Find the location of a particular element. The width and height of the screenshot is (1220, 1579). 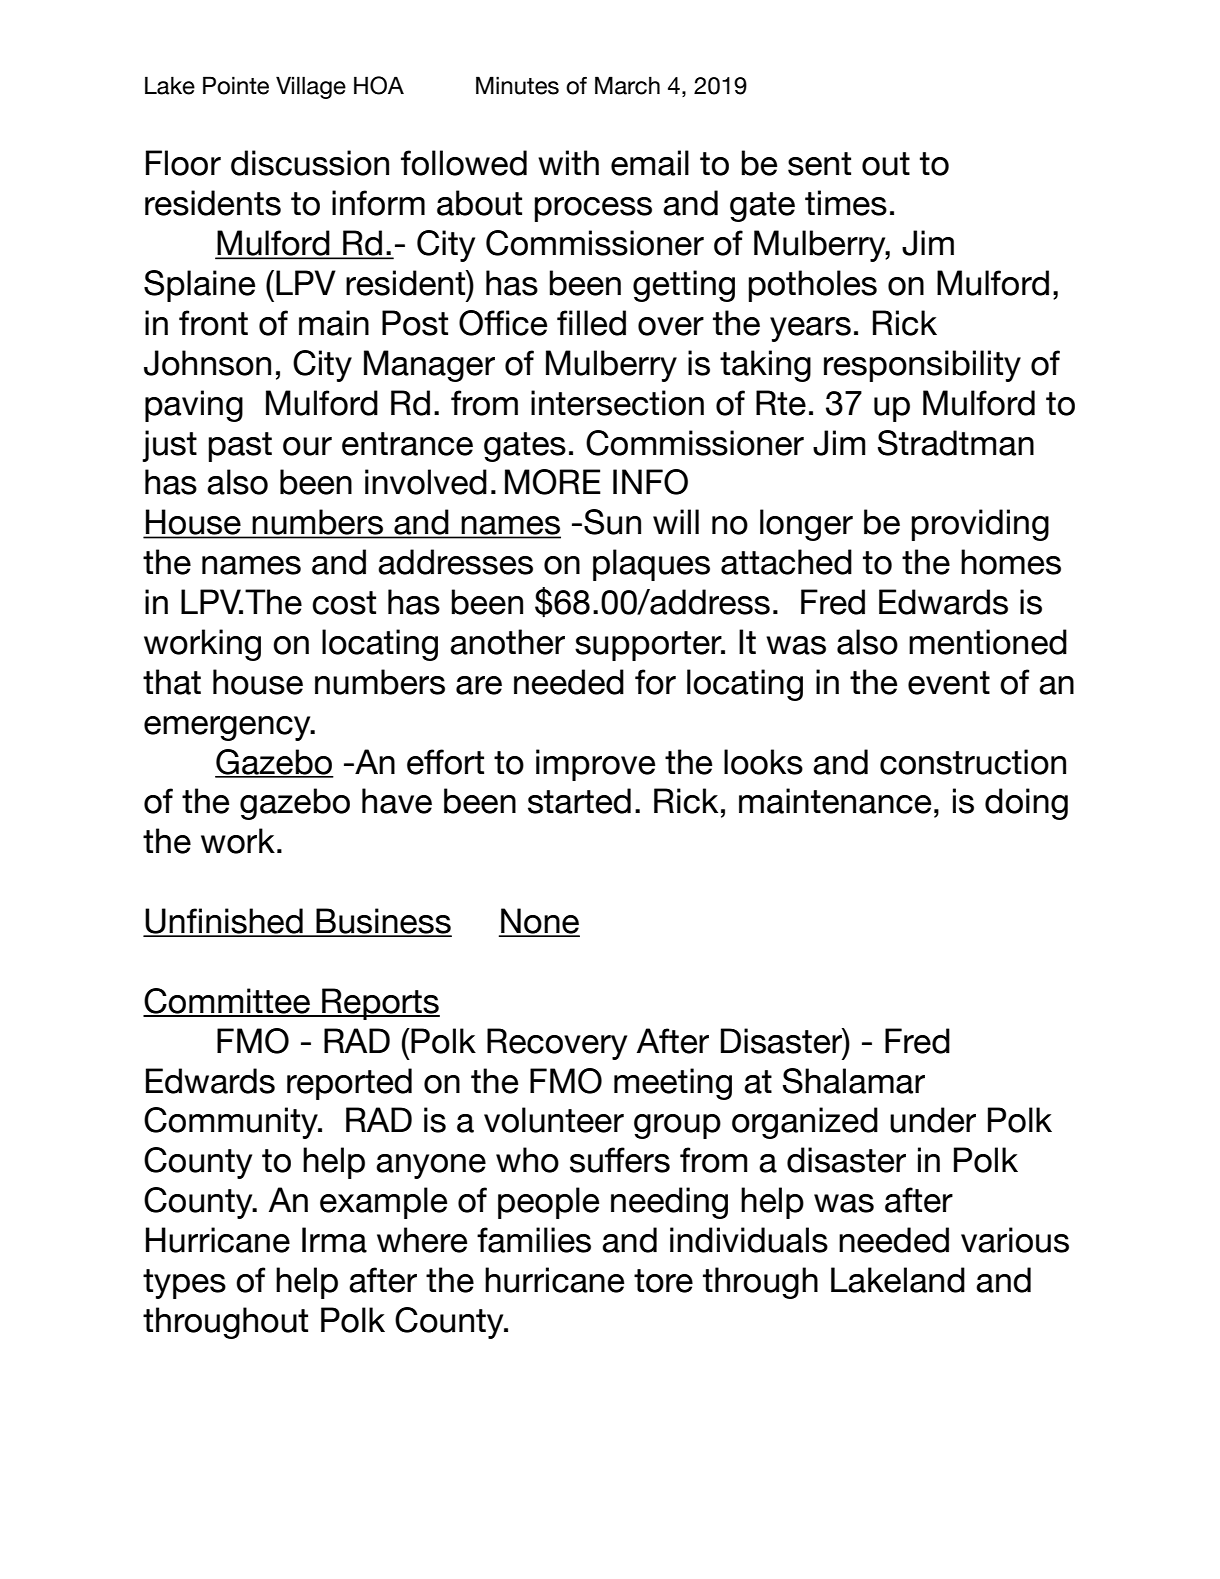

sent is located at coordinates (819, 164).
